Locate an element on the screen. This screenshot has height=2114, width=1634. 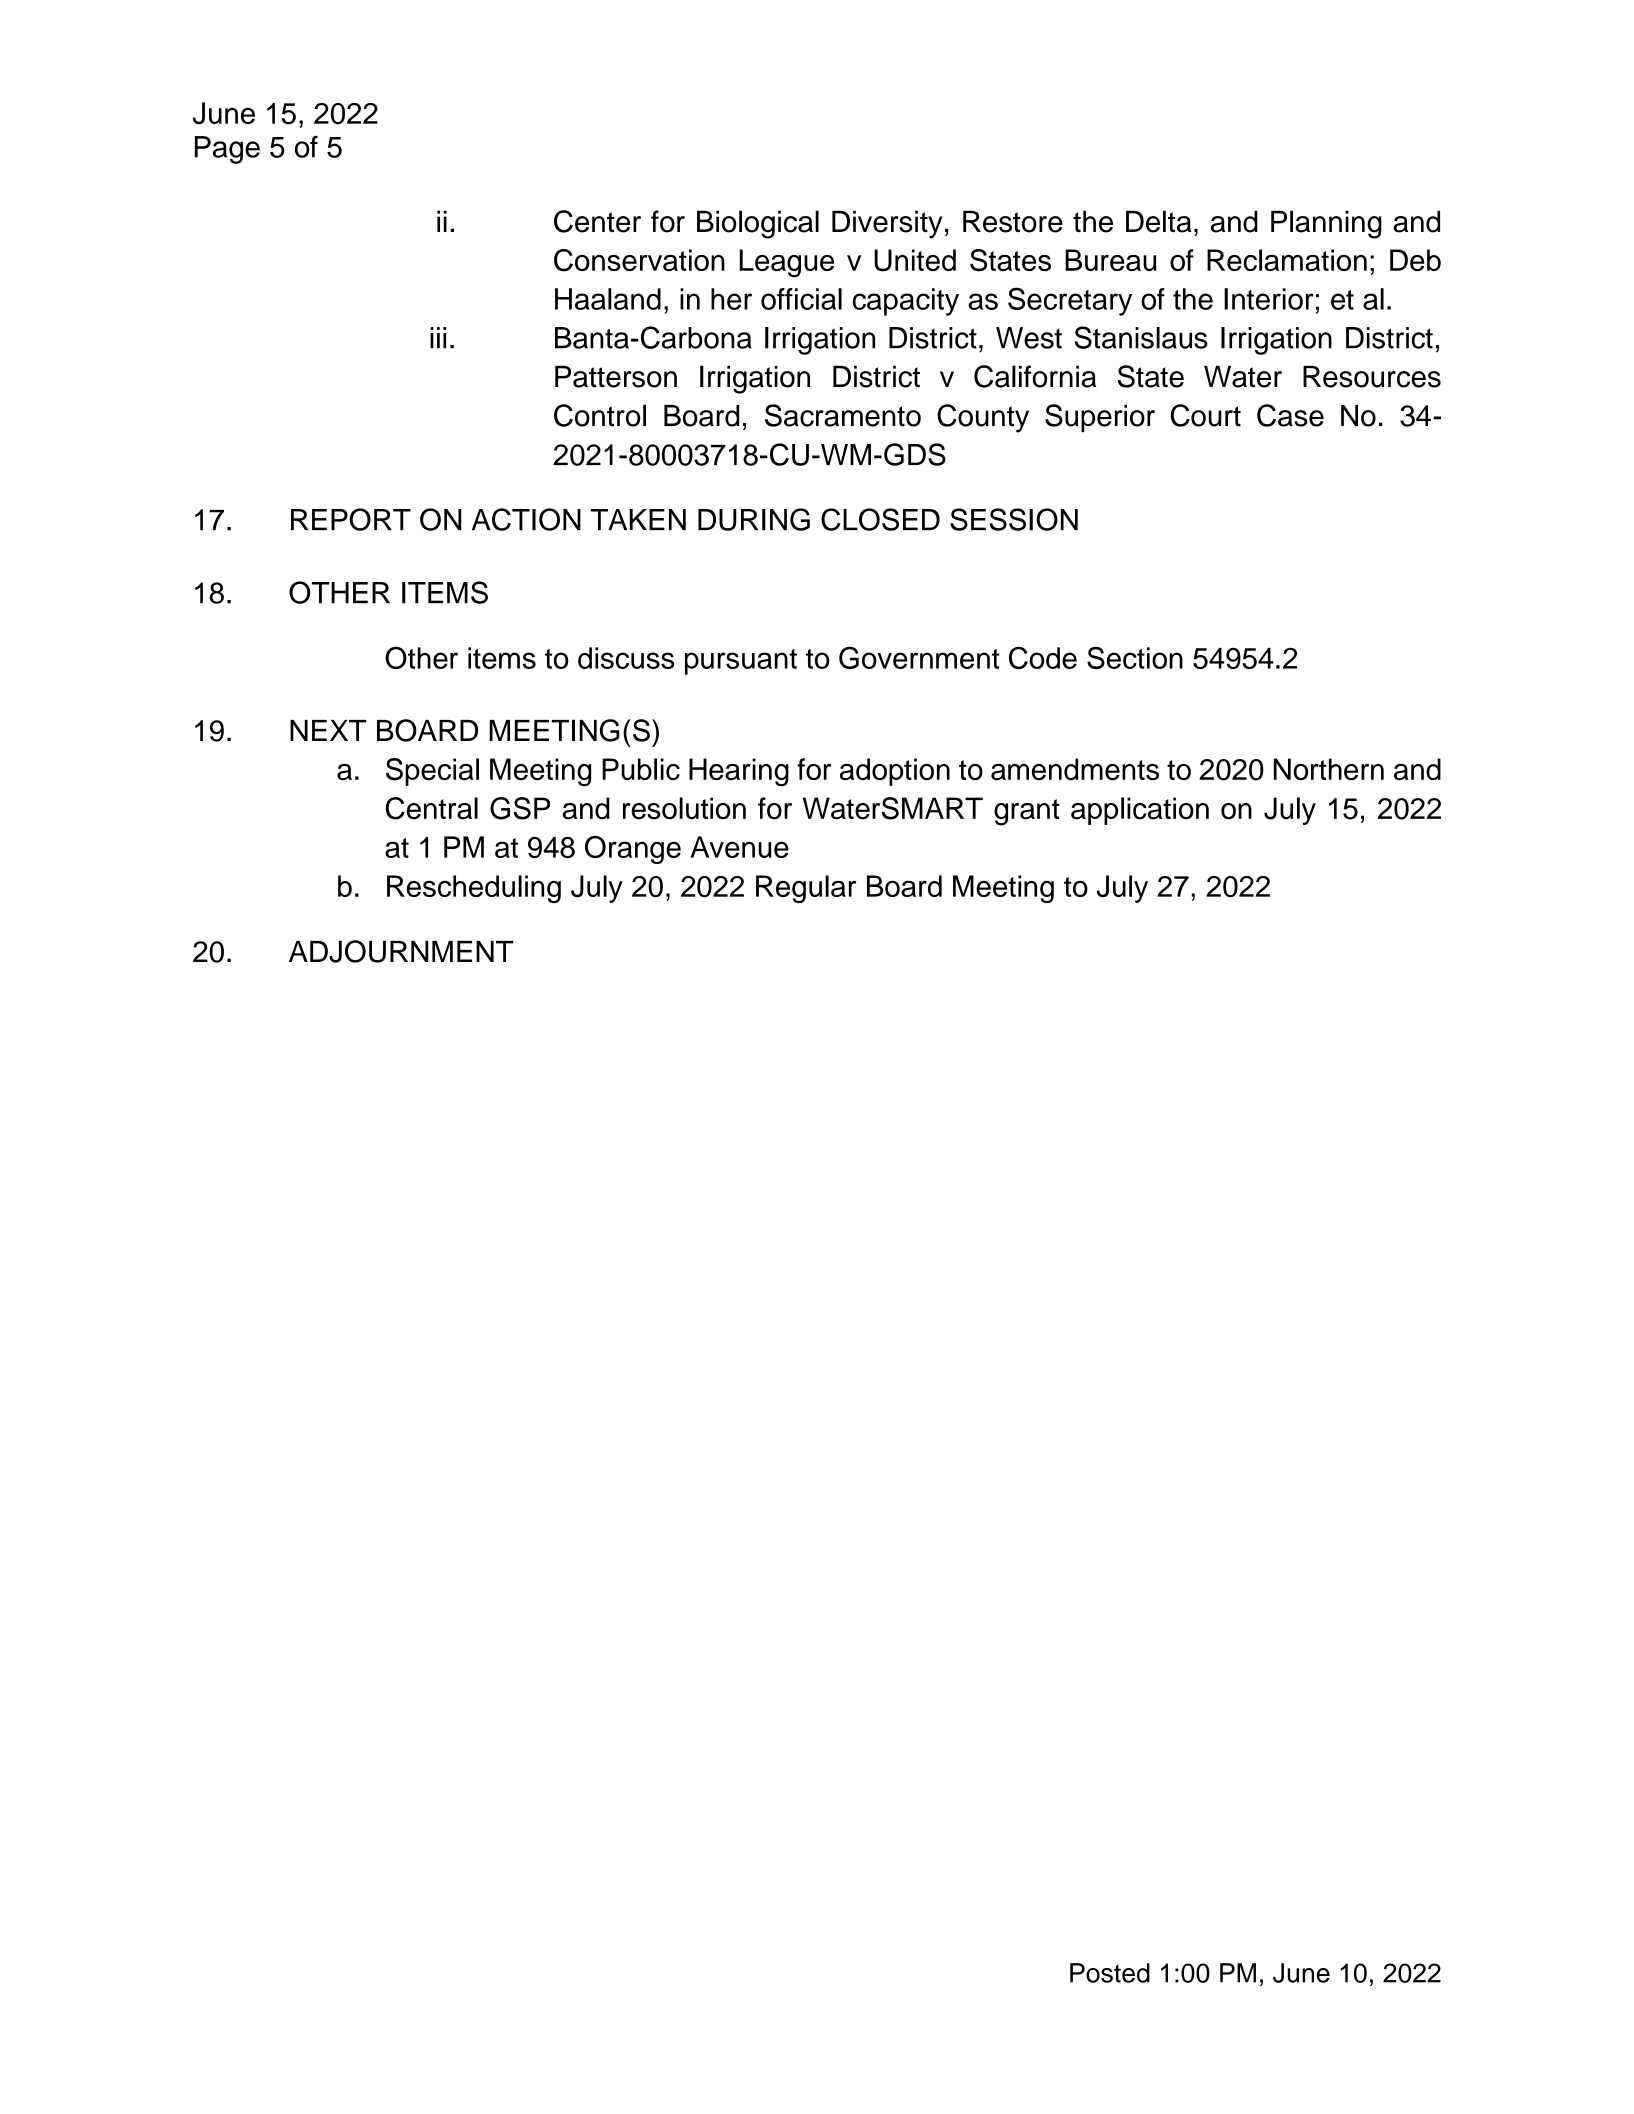
Posted is located at coordinates (1110, 1973).
